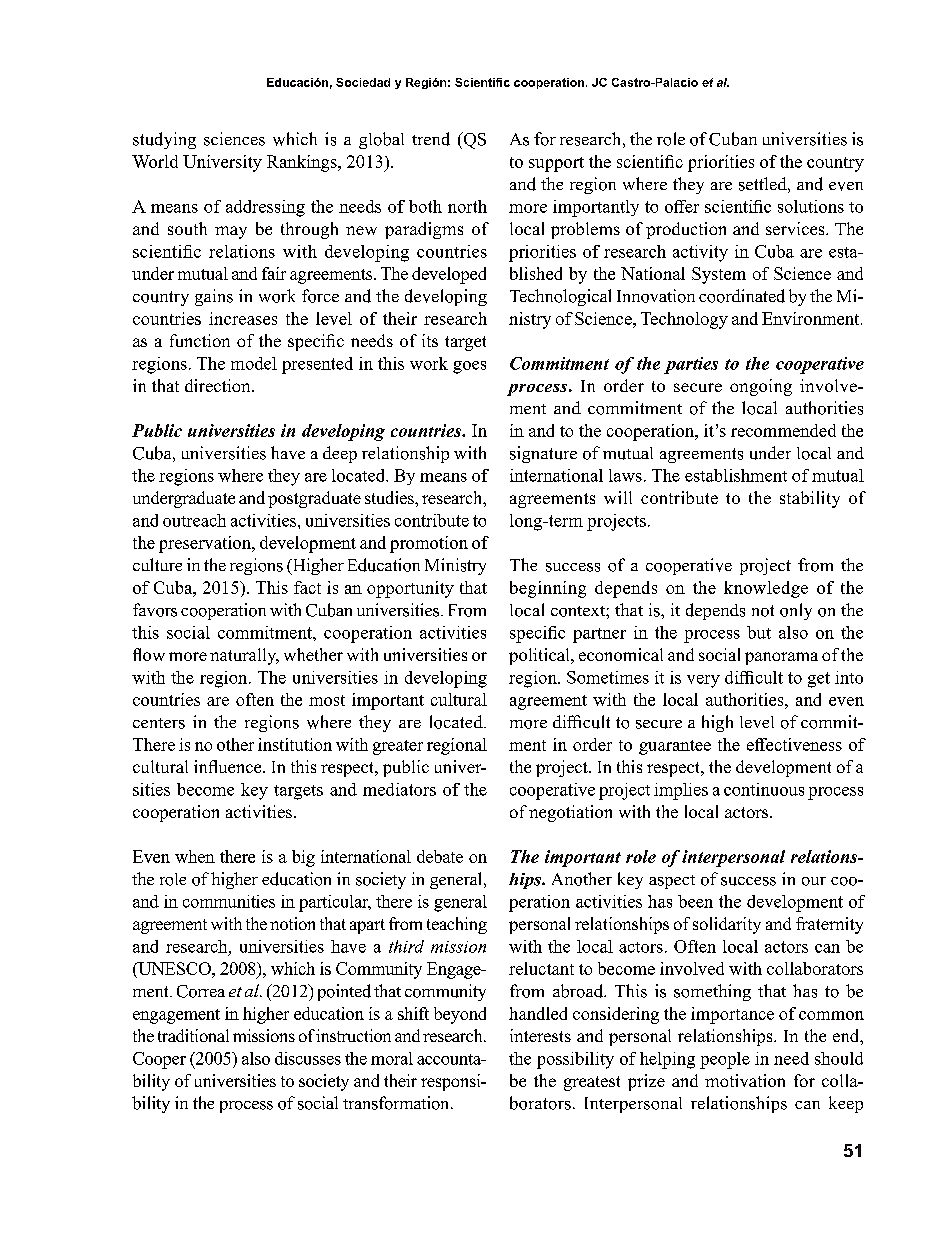 The height and width of the image is (1233, 952). What do you see at coordinates (219, 385) in the image?
I see `direction` at bounding box center [219, 385].
